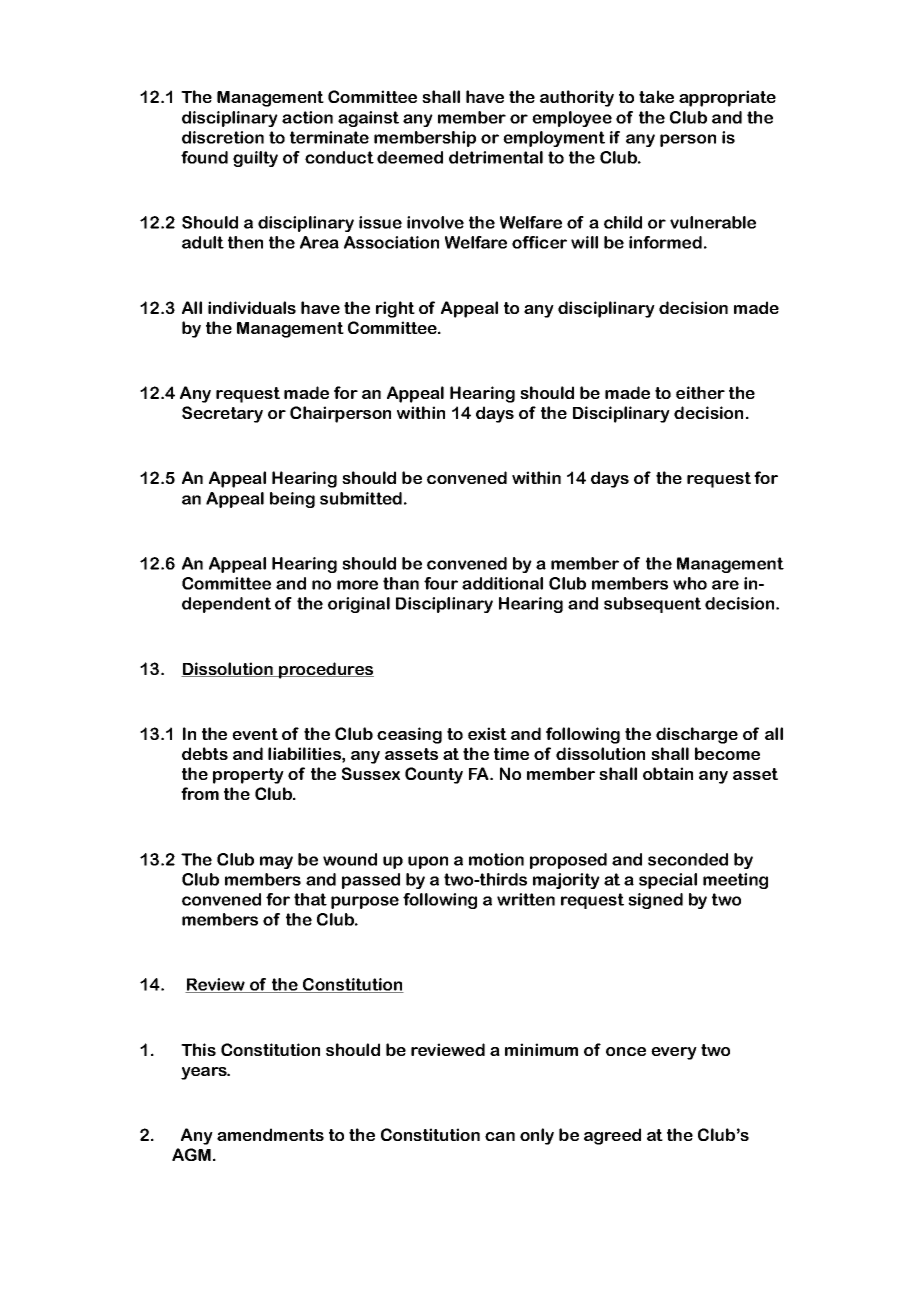  I want to click on four, so click(441, 583).
